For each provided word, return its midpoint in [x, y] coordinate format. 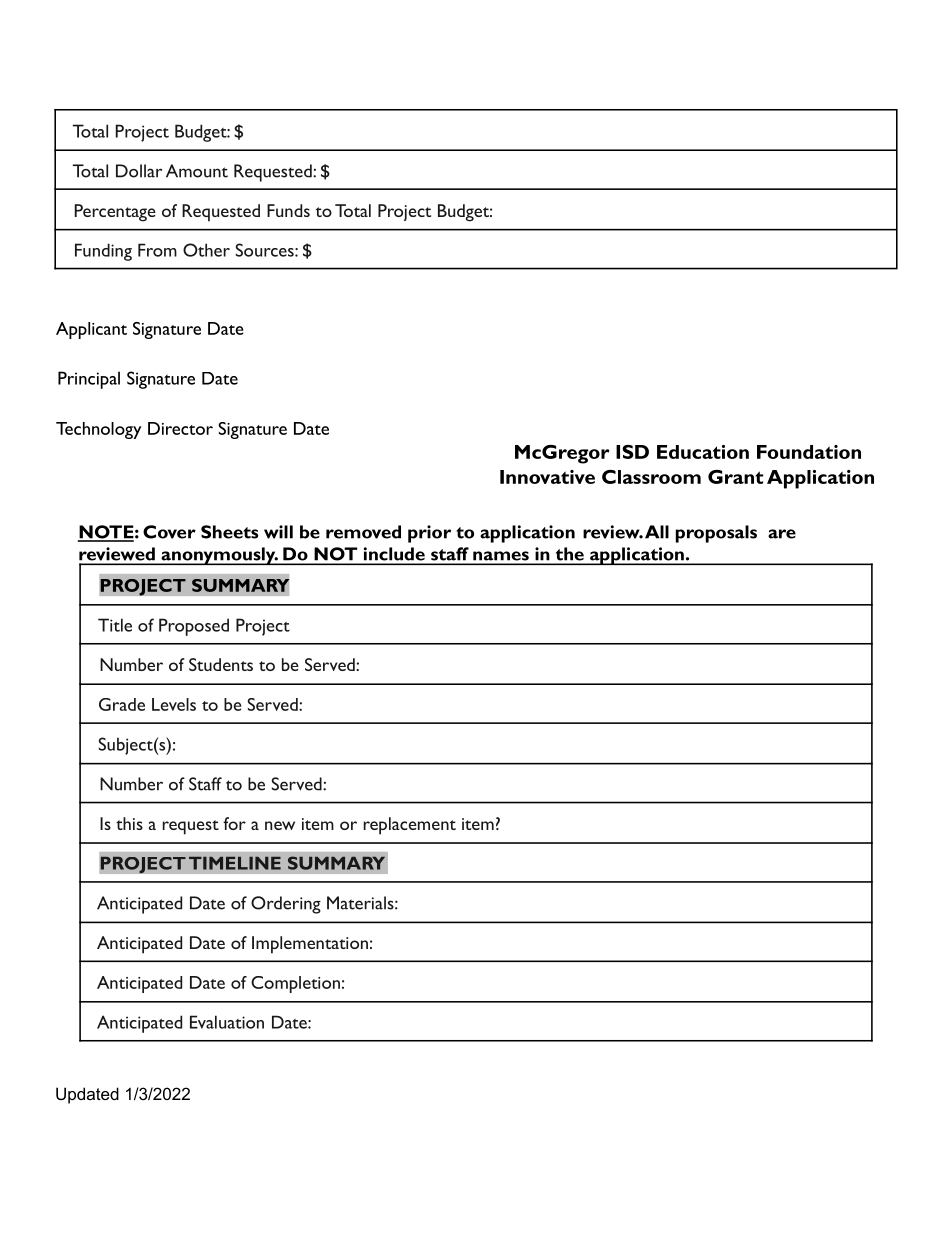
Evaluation [227, 1022]
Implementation [310, 945]
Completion [295, 984]
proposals [716, 534]
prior [429, 534]
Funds [288, 210]
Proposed [194, 627]
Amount [197, 171]
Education [703, 452]
